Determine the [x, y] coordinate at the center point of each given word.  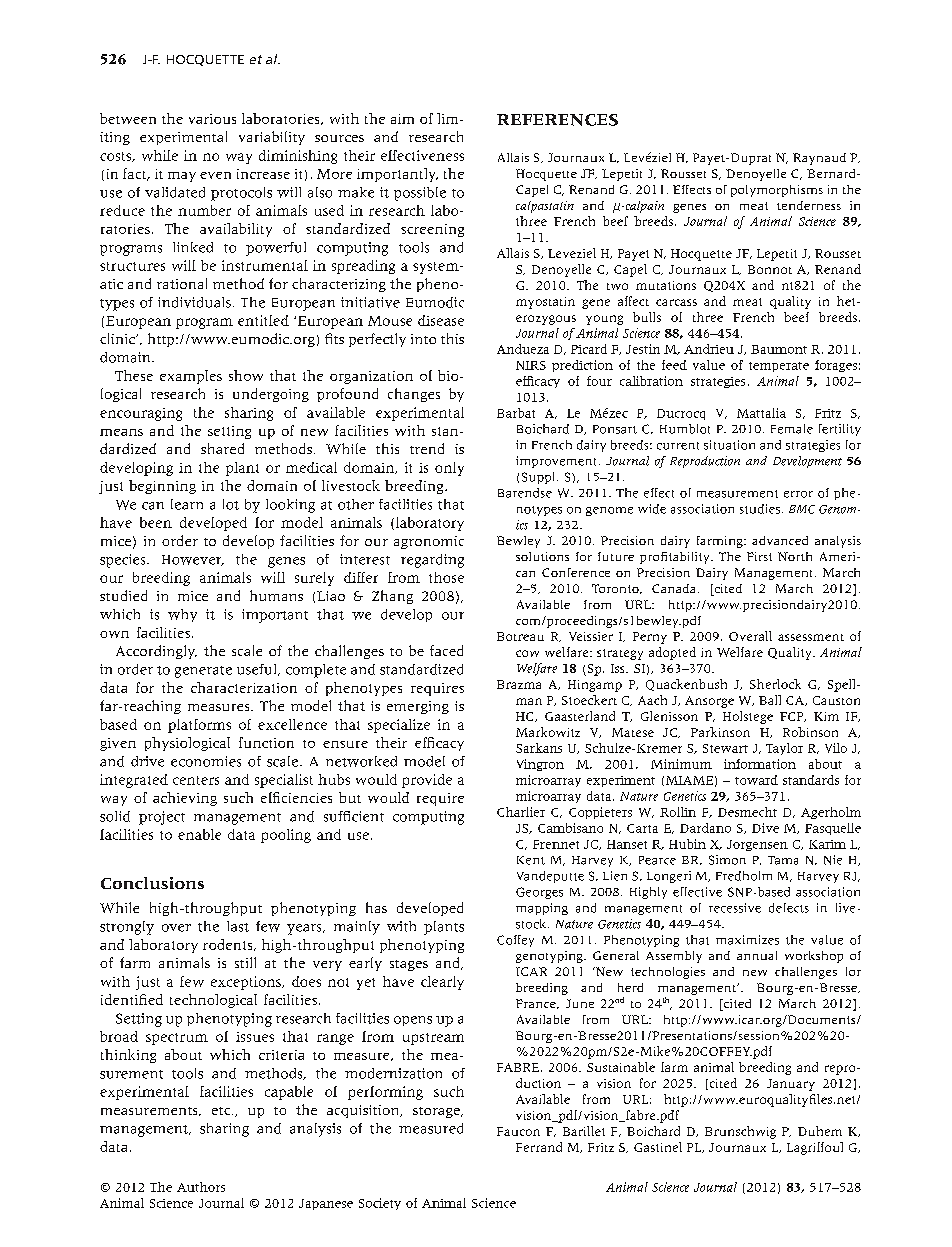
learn [187, 504]
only [449, 469]
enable [199, 834]
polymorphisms [777, 191]
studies [760, 509]
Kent [531, 860]
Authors [201, 1187]
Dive [765, 828]
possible [420, 194]
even [215, 175]
